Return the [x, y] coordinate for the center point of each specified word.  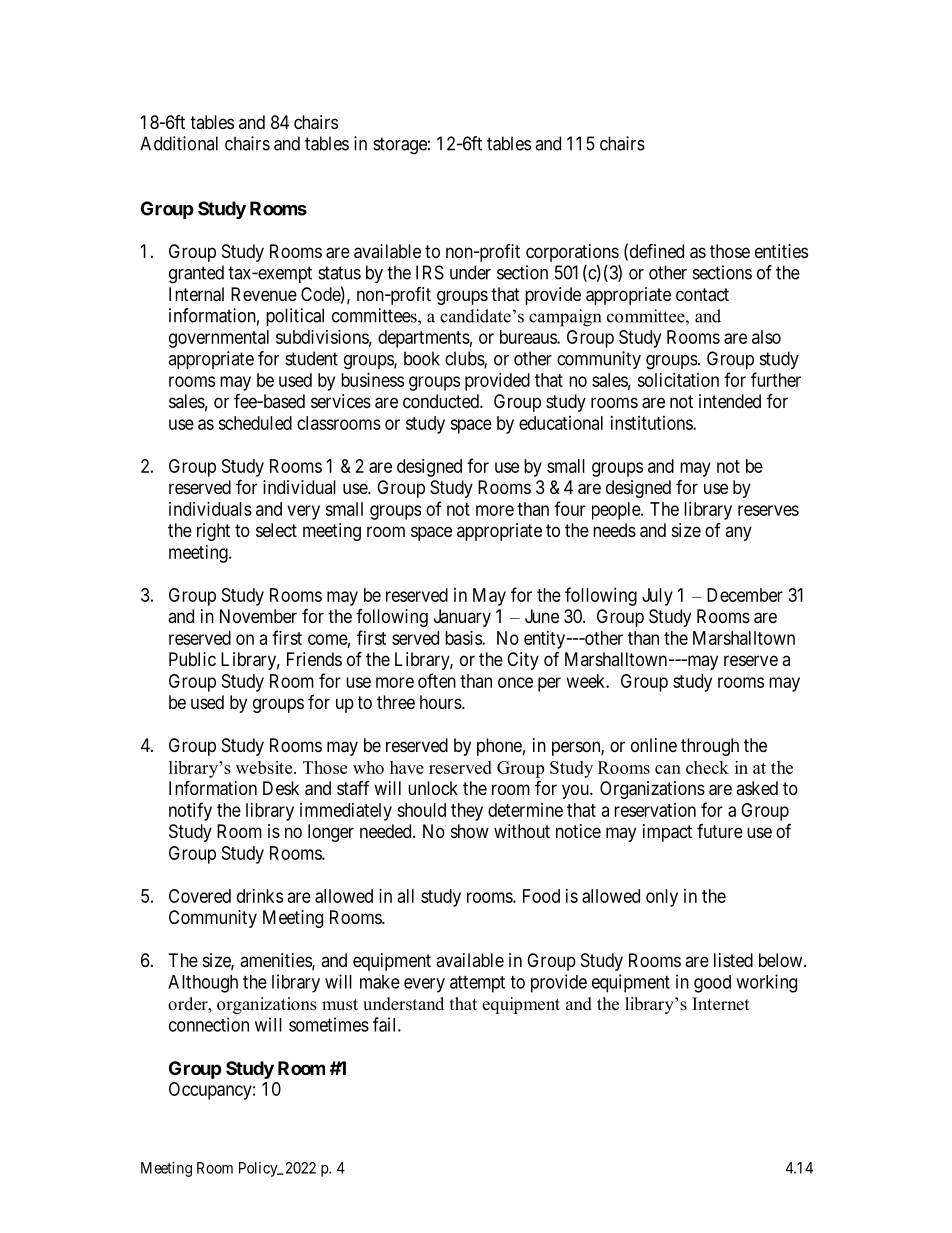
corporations [572, 253]
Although [203, 984]
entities [781, 251]
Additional [179, 143]
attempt [477, 984]
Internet [720, 1004]
